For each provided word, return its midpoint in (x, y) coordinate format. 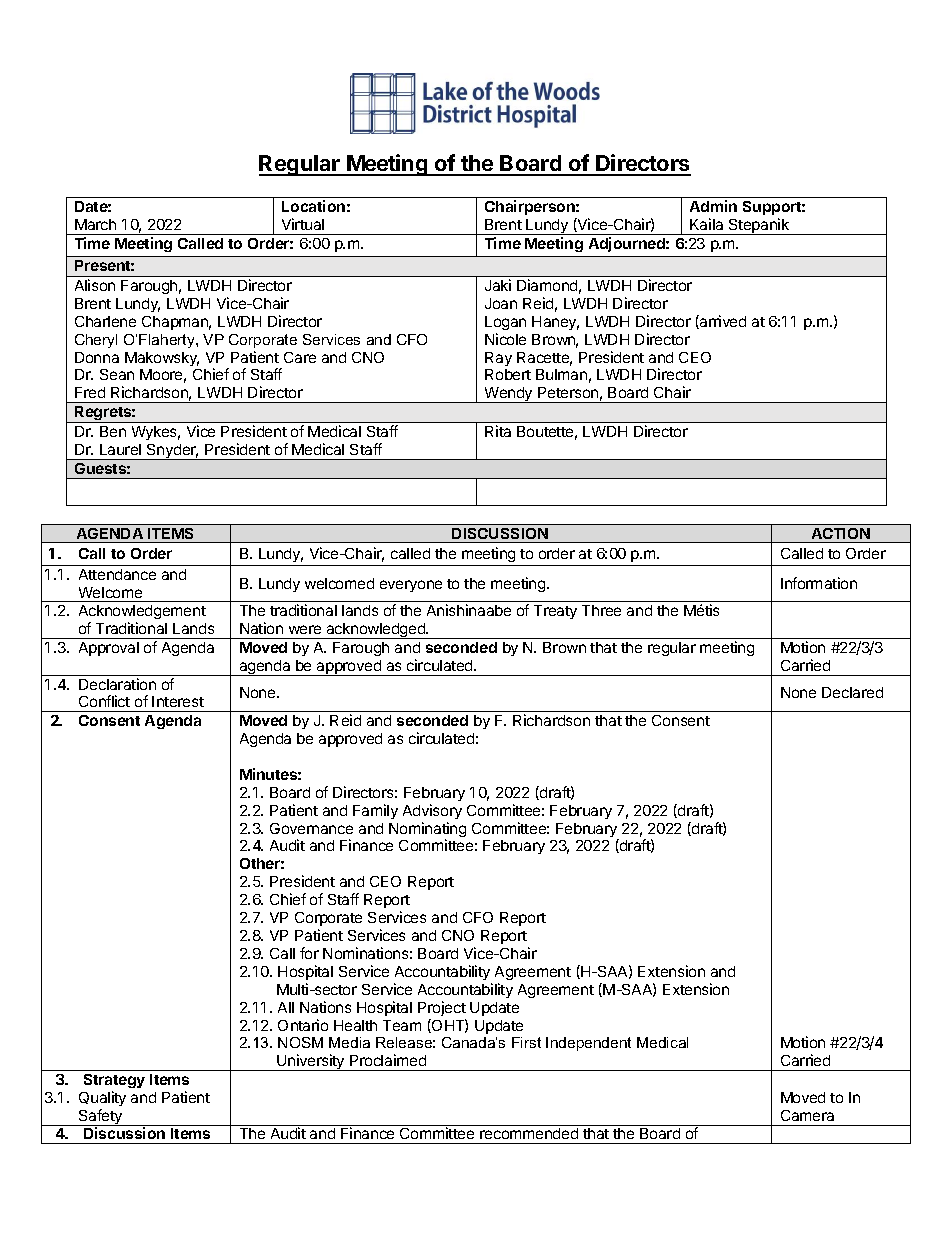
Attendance (117, 574)
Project (442, 1008)
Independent (588, 1044)
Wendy (508, 395)
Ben (113, 431)
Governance (311, 828)
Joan (501, 303)
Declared (852, 692)
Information (819, 583)
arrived (722, 322)
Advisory (432, 811)
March (95, 224)
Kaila (706, 224)
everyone (411, 586)
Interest (178, 701)
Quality (102, 1098)
